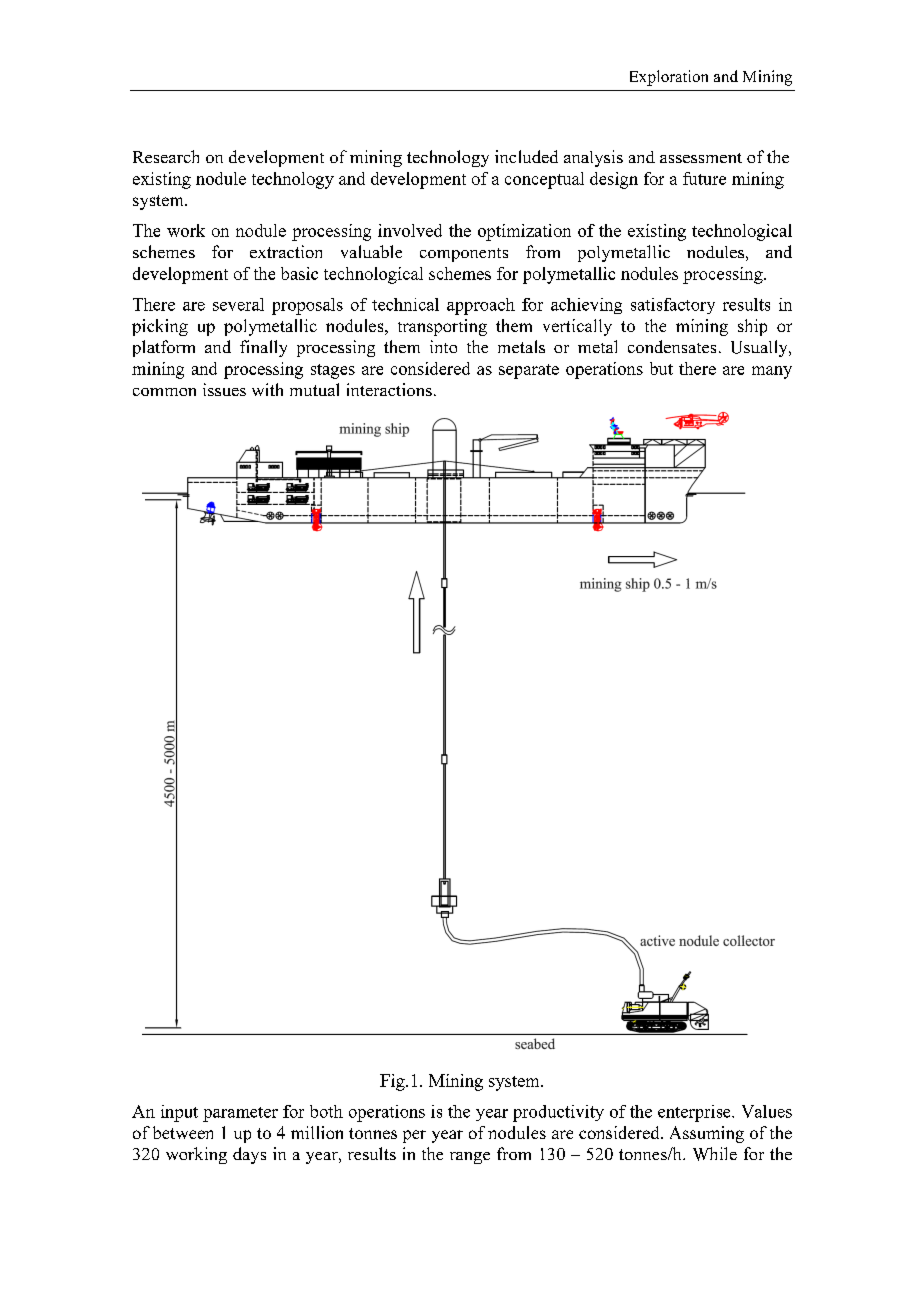 The image size is (924, 1308). What do you see at coordinates (695, 1113) in the screenshot?
I see `enterprise` at bounding box center [695, 1113].
